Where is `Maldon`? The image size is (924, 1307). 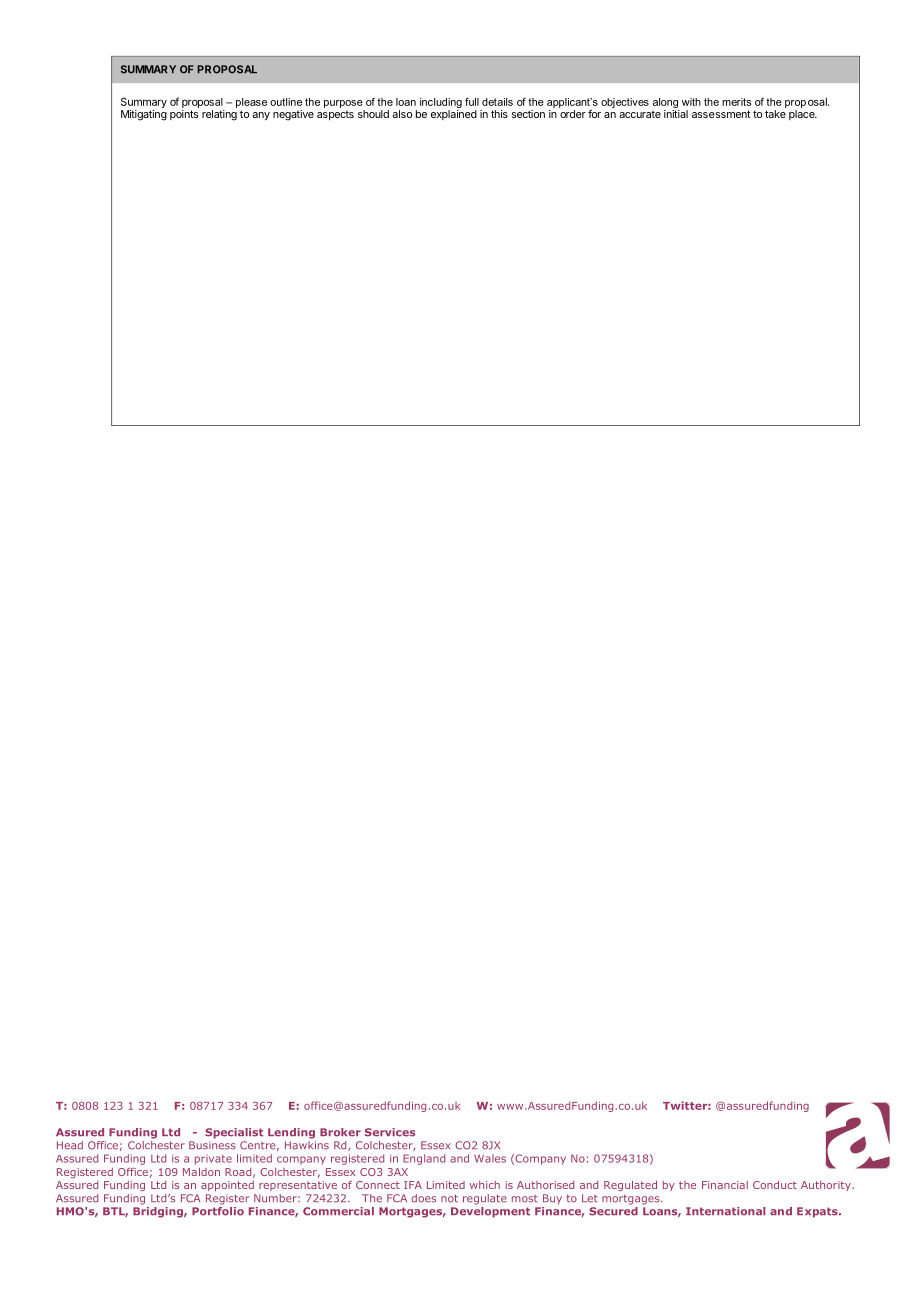
Maldon is located at coordinates (201, 1172).
